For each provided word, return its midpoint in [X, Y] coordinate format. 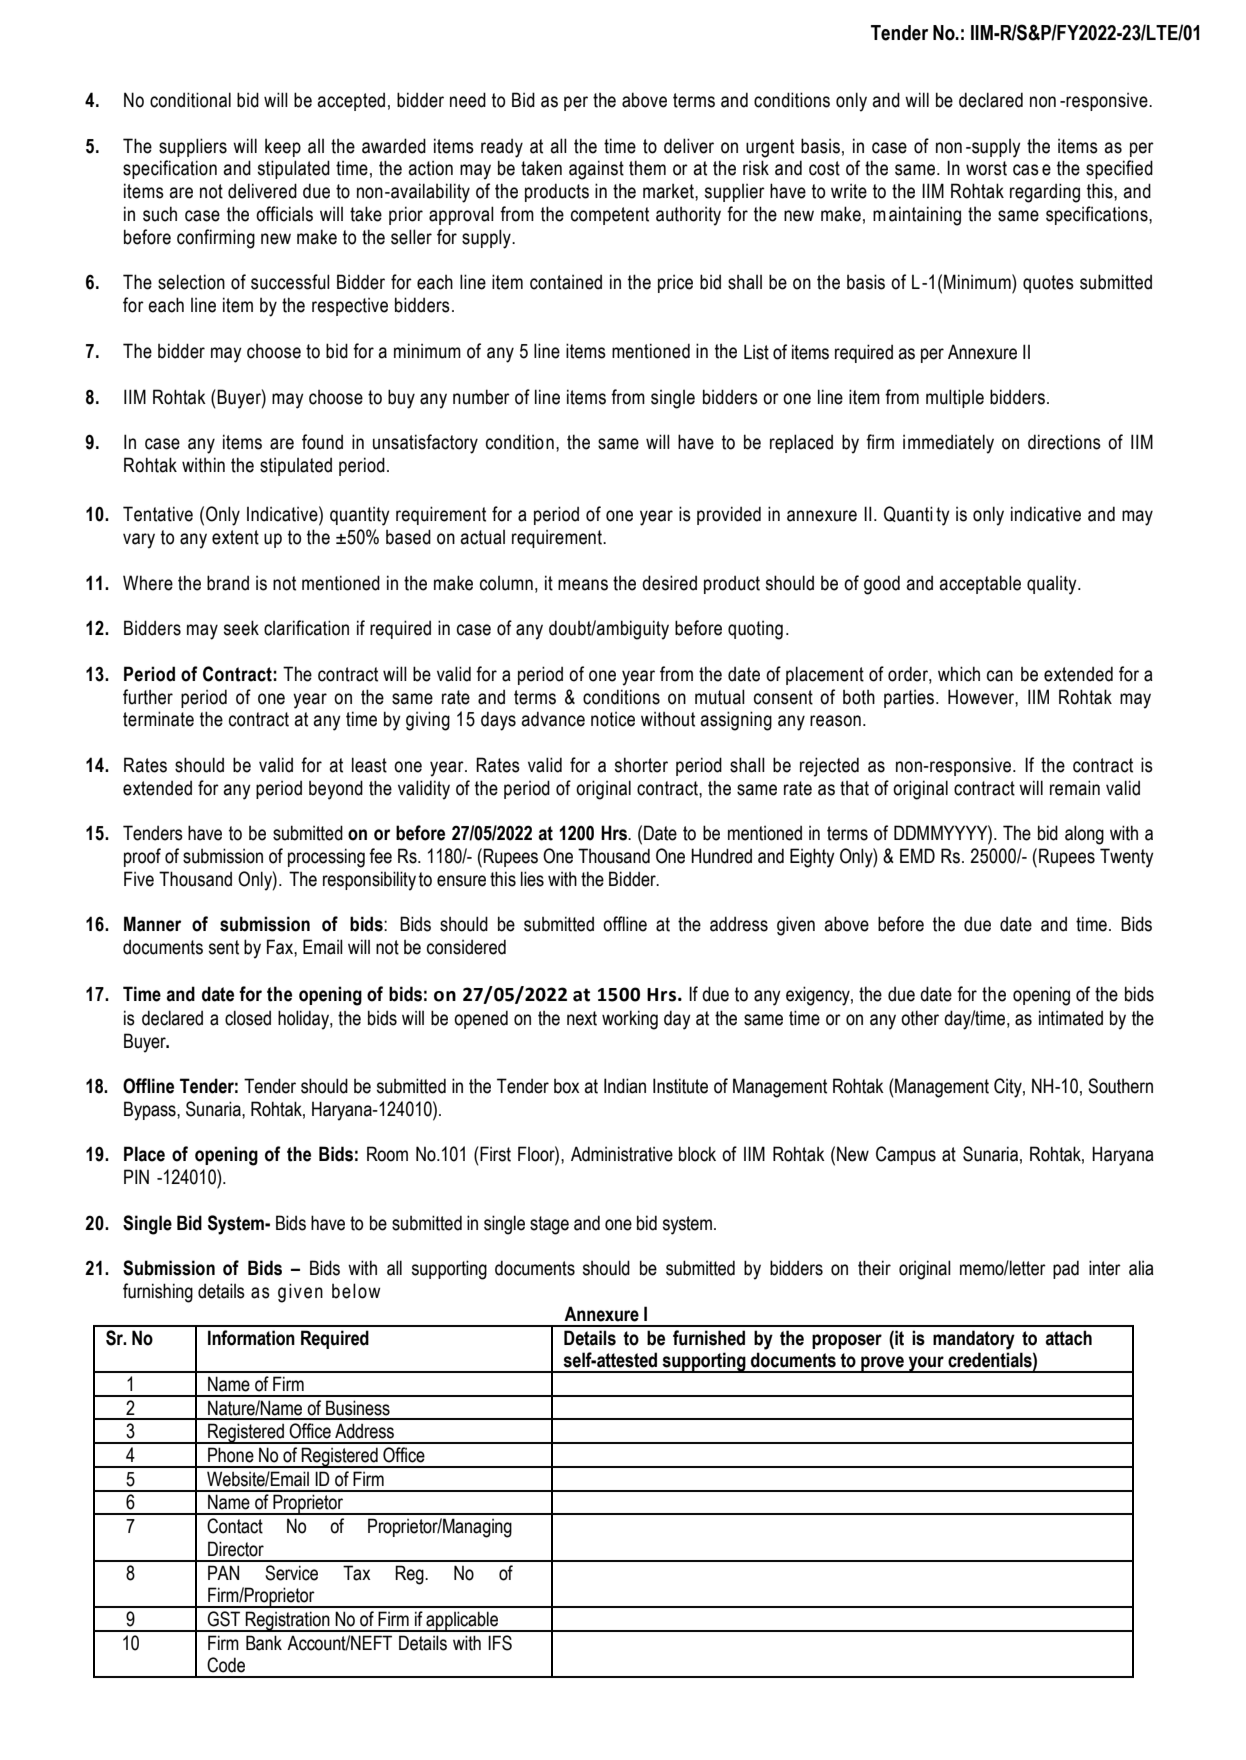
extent [235, 537]
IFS [500, 1643]
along [1084, 835]
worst [986, 168]
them [647, 168]
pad [1066, 1269]
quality [1053, 585]
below [356, 1291]
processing [326, 858]
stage [549, 1225]
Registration [288, 1621]
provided [729, 515]
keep [283, 147]
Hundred [721, 856]
